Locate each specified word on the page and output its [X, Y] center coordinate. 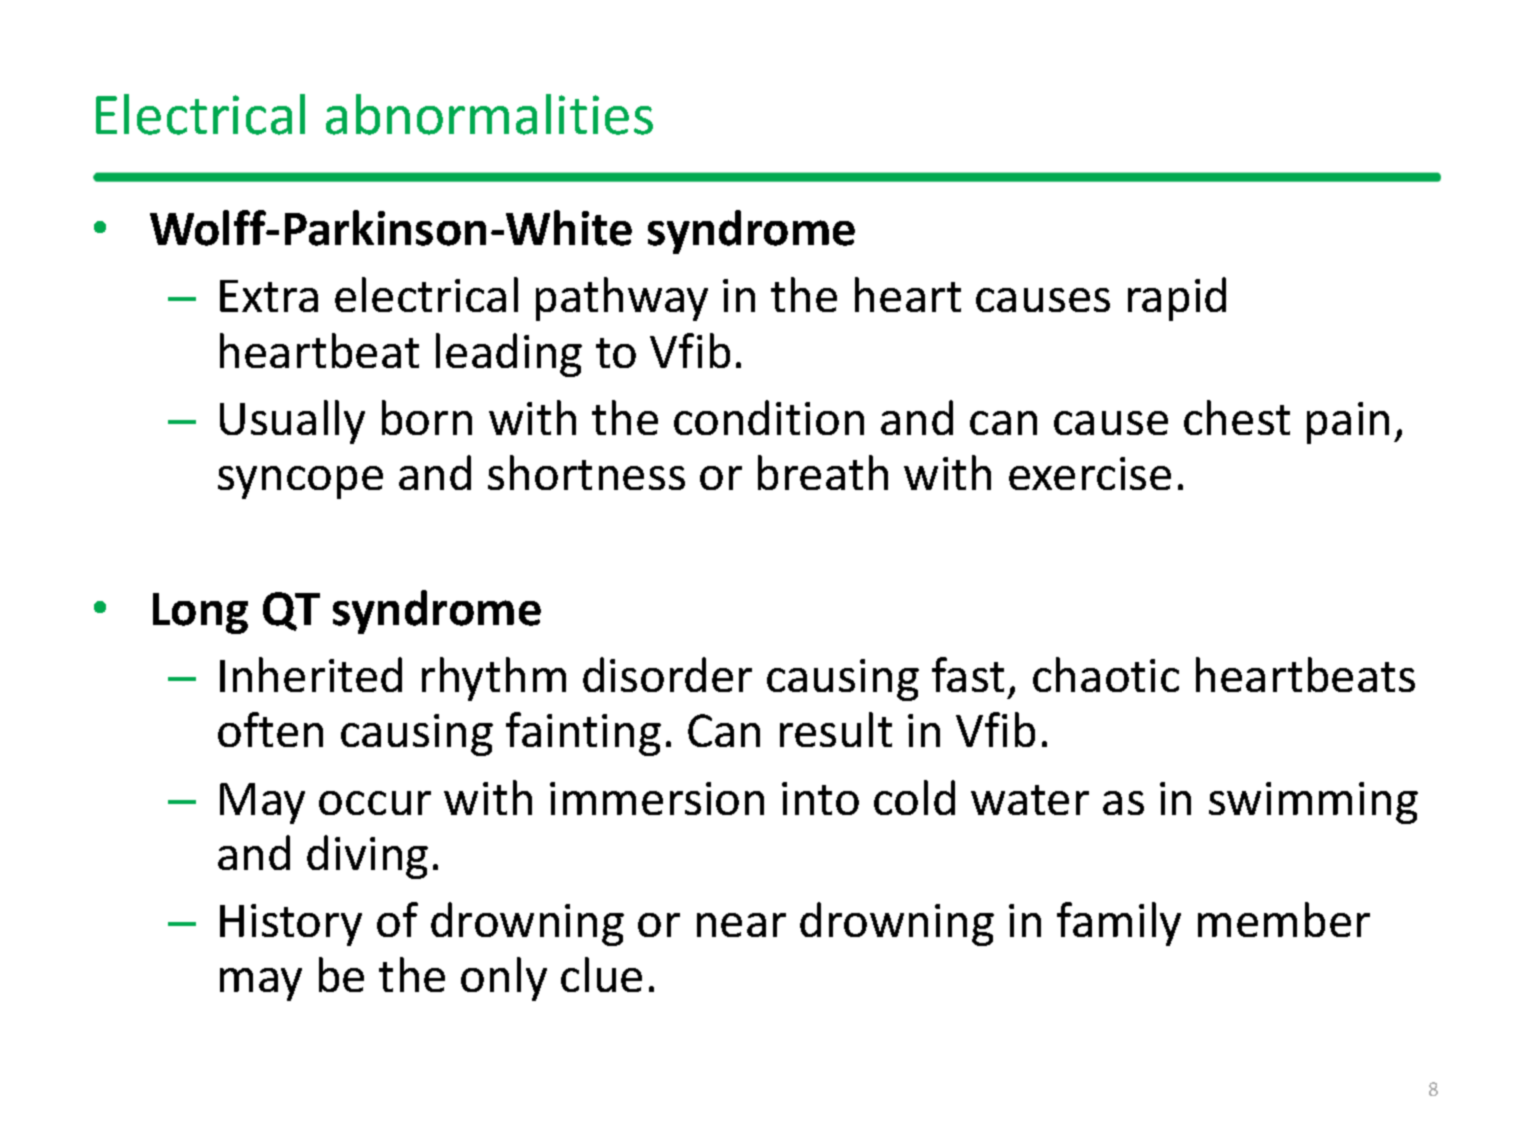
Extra [269, 296]
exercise [1090, 473]
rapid [1177, 299]
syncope [300, 482]
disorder [667, 674]
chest [1237, 417]
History [291, 925]
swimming [1313, 803]
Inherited [311, 674]
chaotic [1106, 674]
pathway [622, 299]
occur [375, 803]
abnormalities [489, 114]
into [820, 798]
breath [823, 472]
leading [509, 355]
